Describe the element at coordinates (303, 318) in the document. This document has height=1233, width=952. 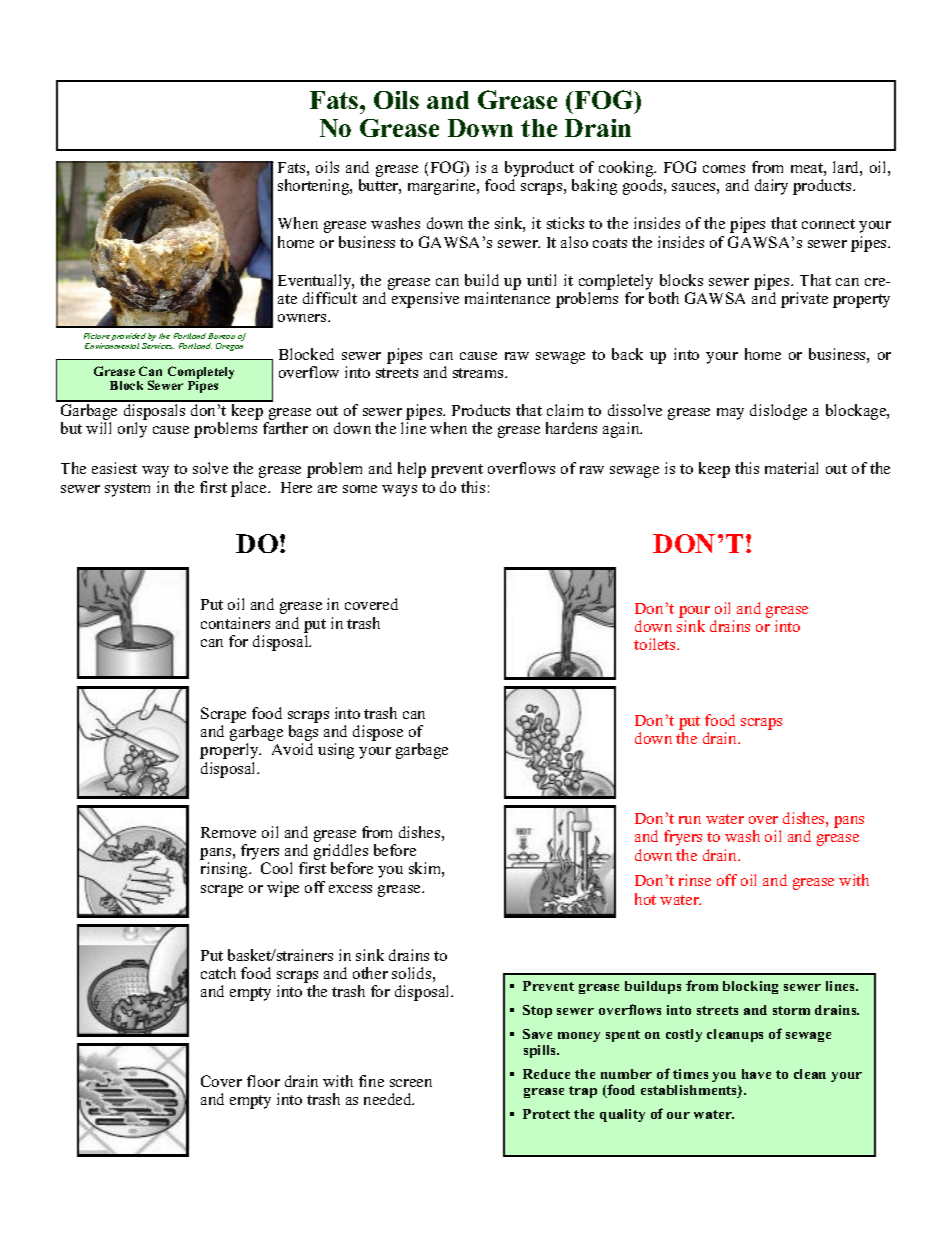
I see `owners` at that location.
